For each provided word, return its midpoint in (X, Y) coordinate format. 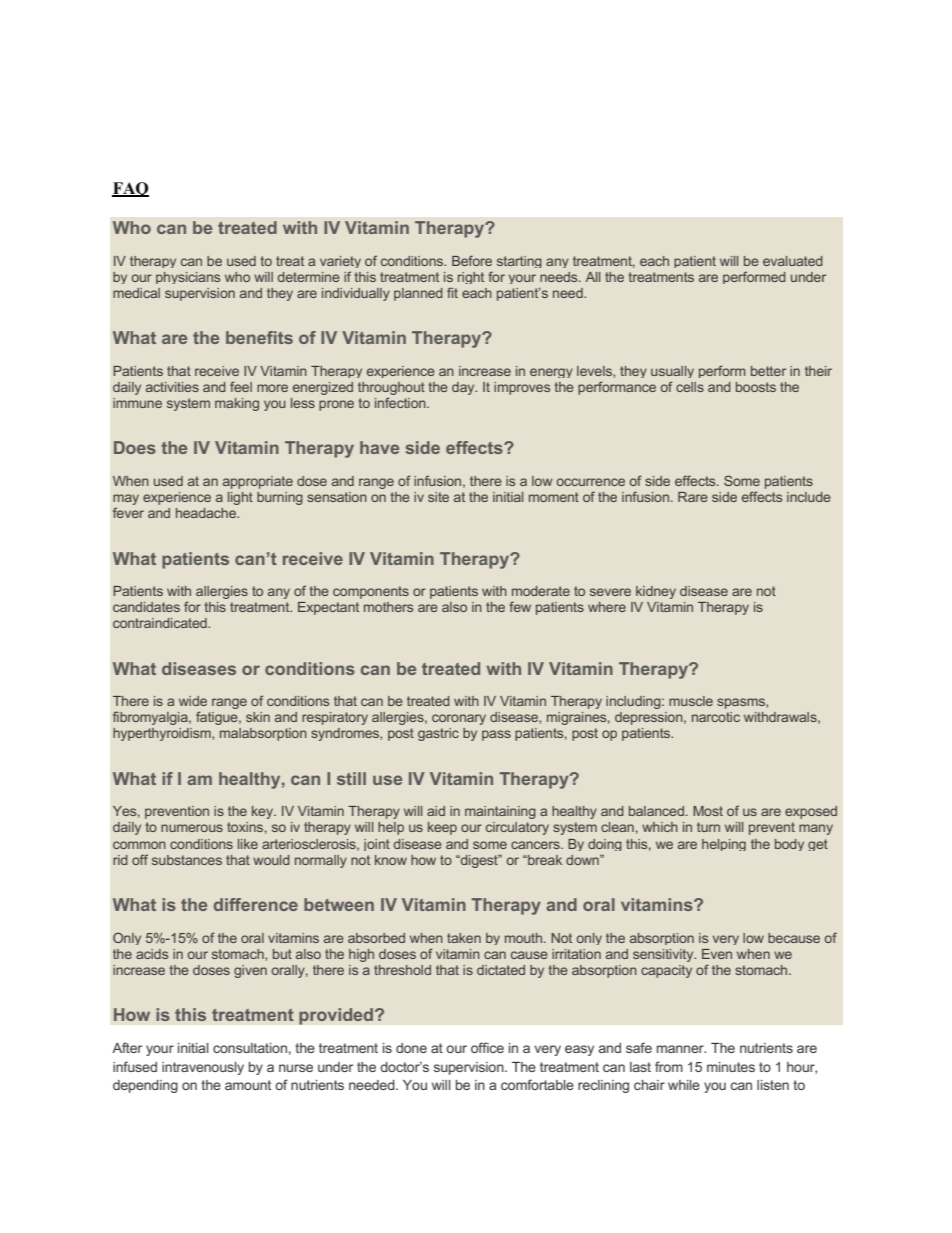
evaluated (792, 261)
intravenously (203, 1068)
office (487, 1047)
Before (472, 260)
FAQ (130, 189)
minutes (731, 1067)
